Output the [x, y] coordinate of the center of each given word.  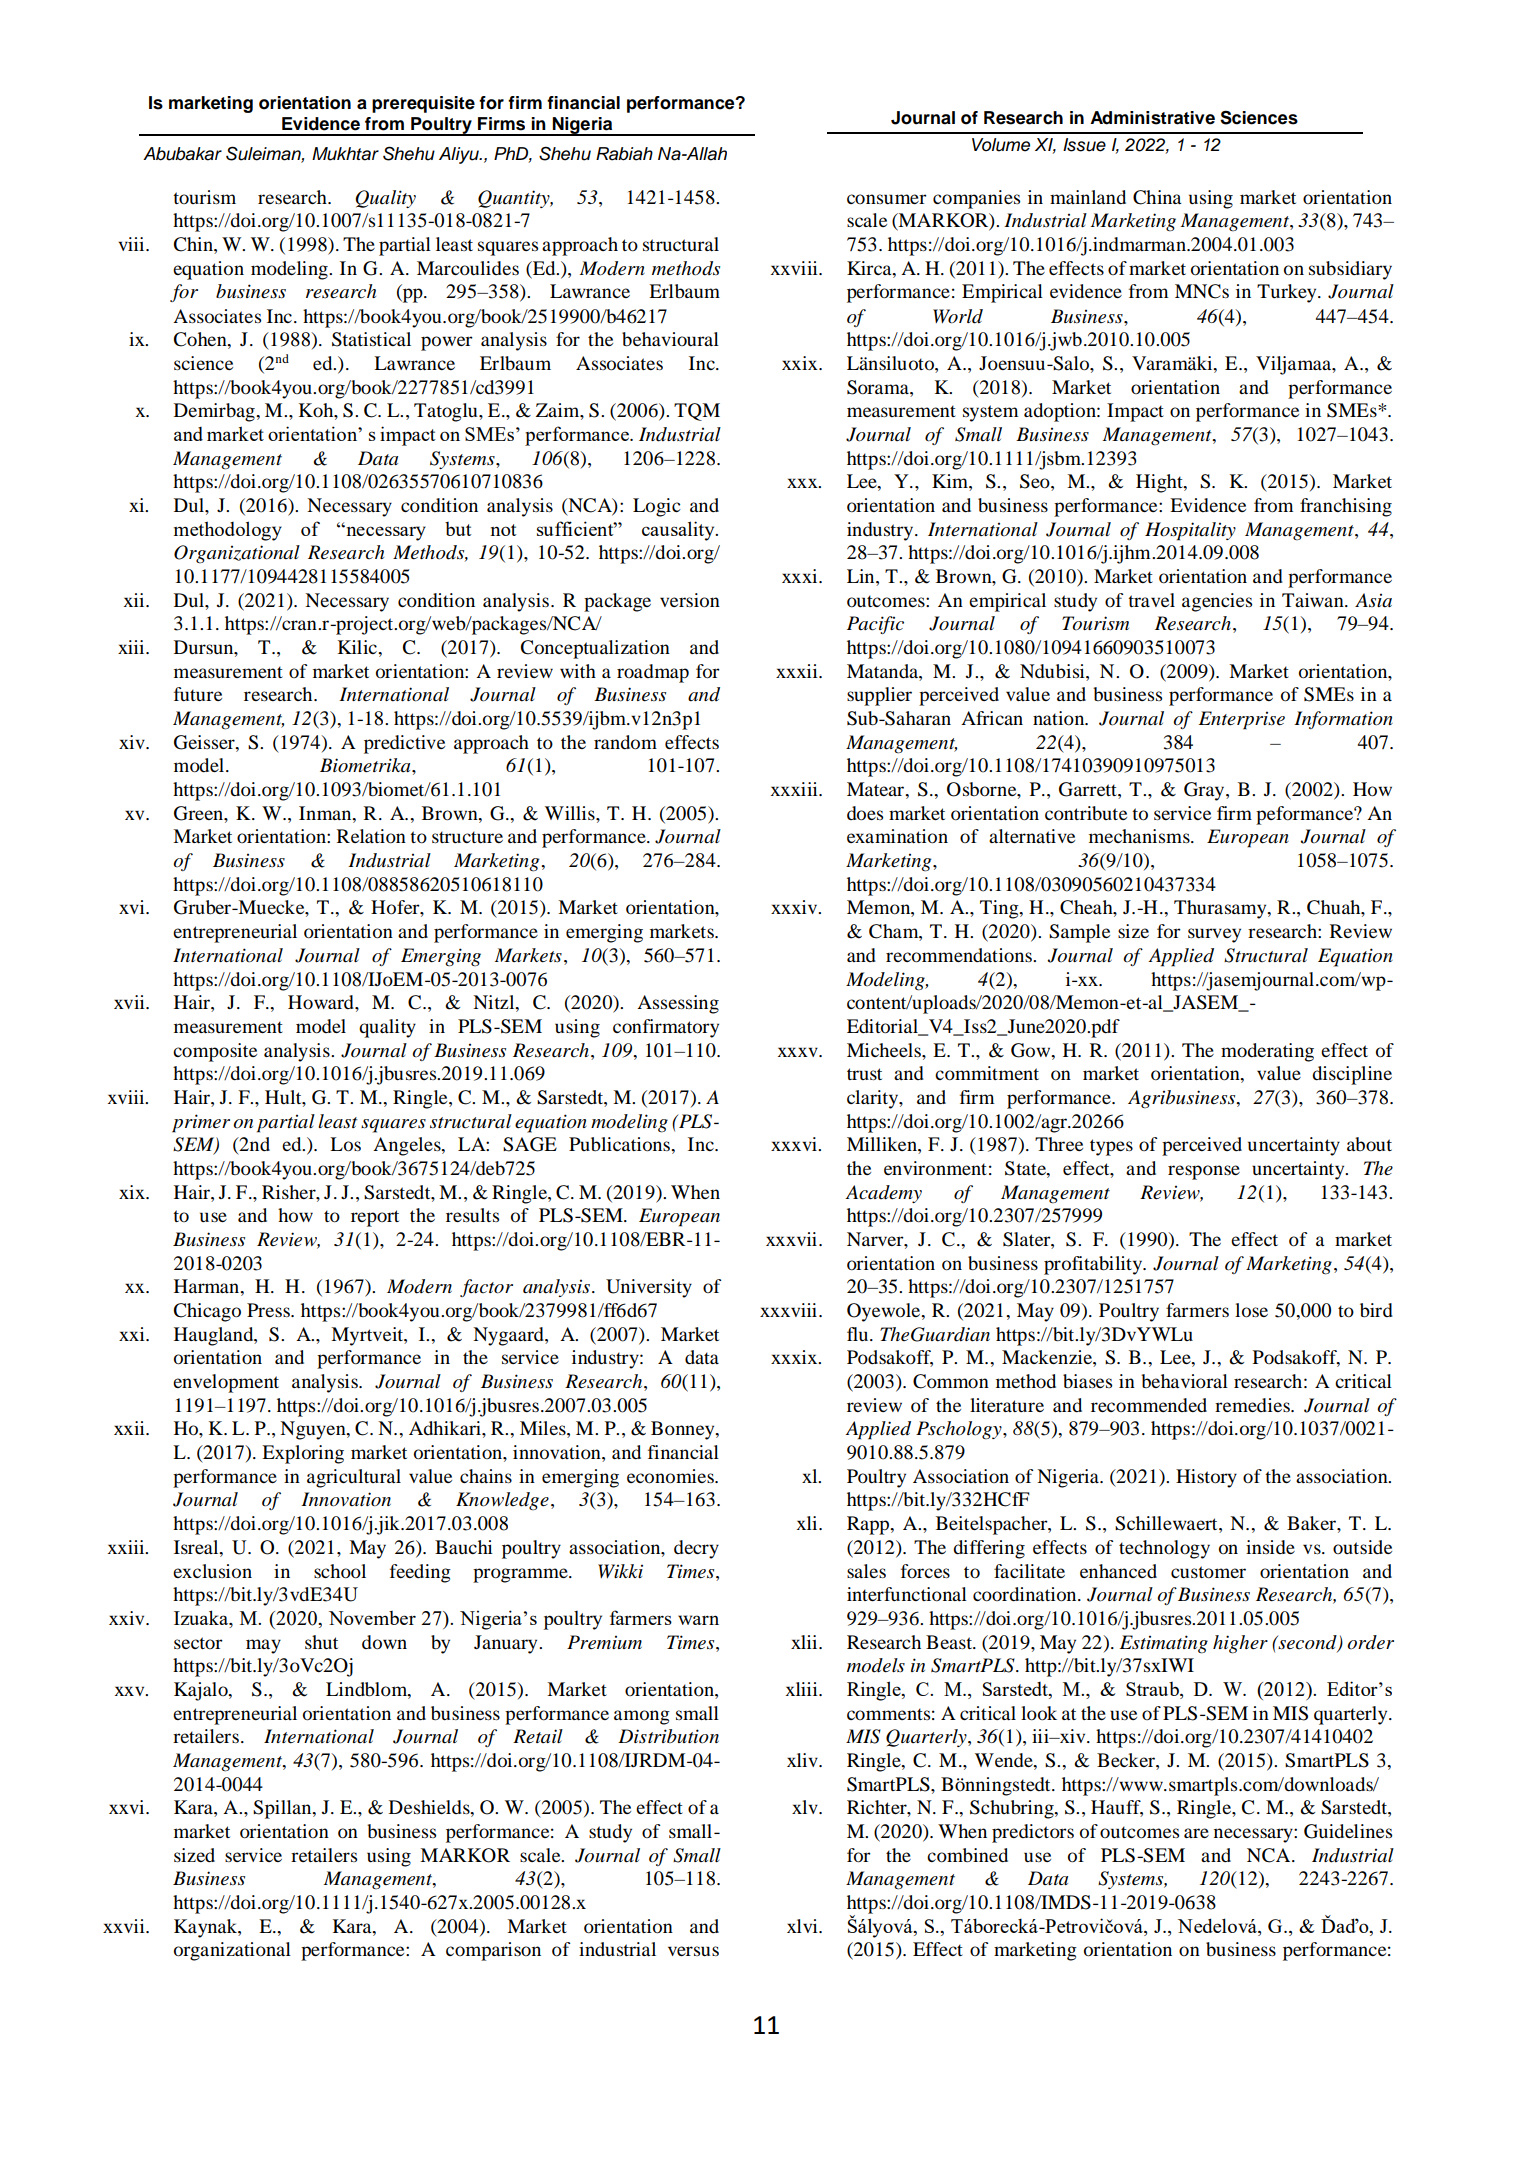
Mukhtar [345, 154]
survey [1214, 935]
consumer [887, 199]
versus [693, 1951]
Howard [322, 1002]
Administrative [1152, 118]
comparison [493, 1951]
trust [864, 1074]
